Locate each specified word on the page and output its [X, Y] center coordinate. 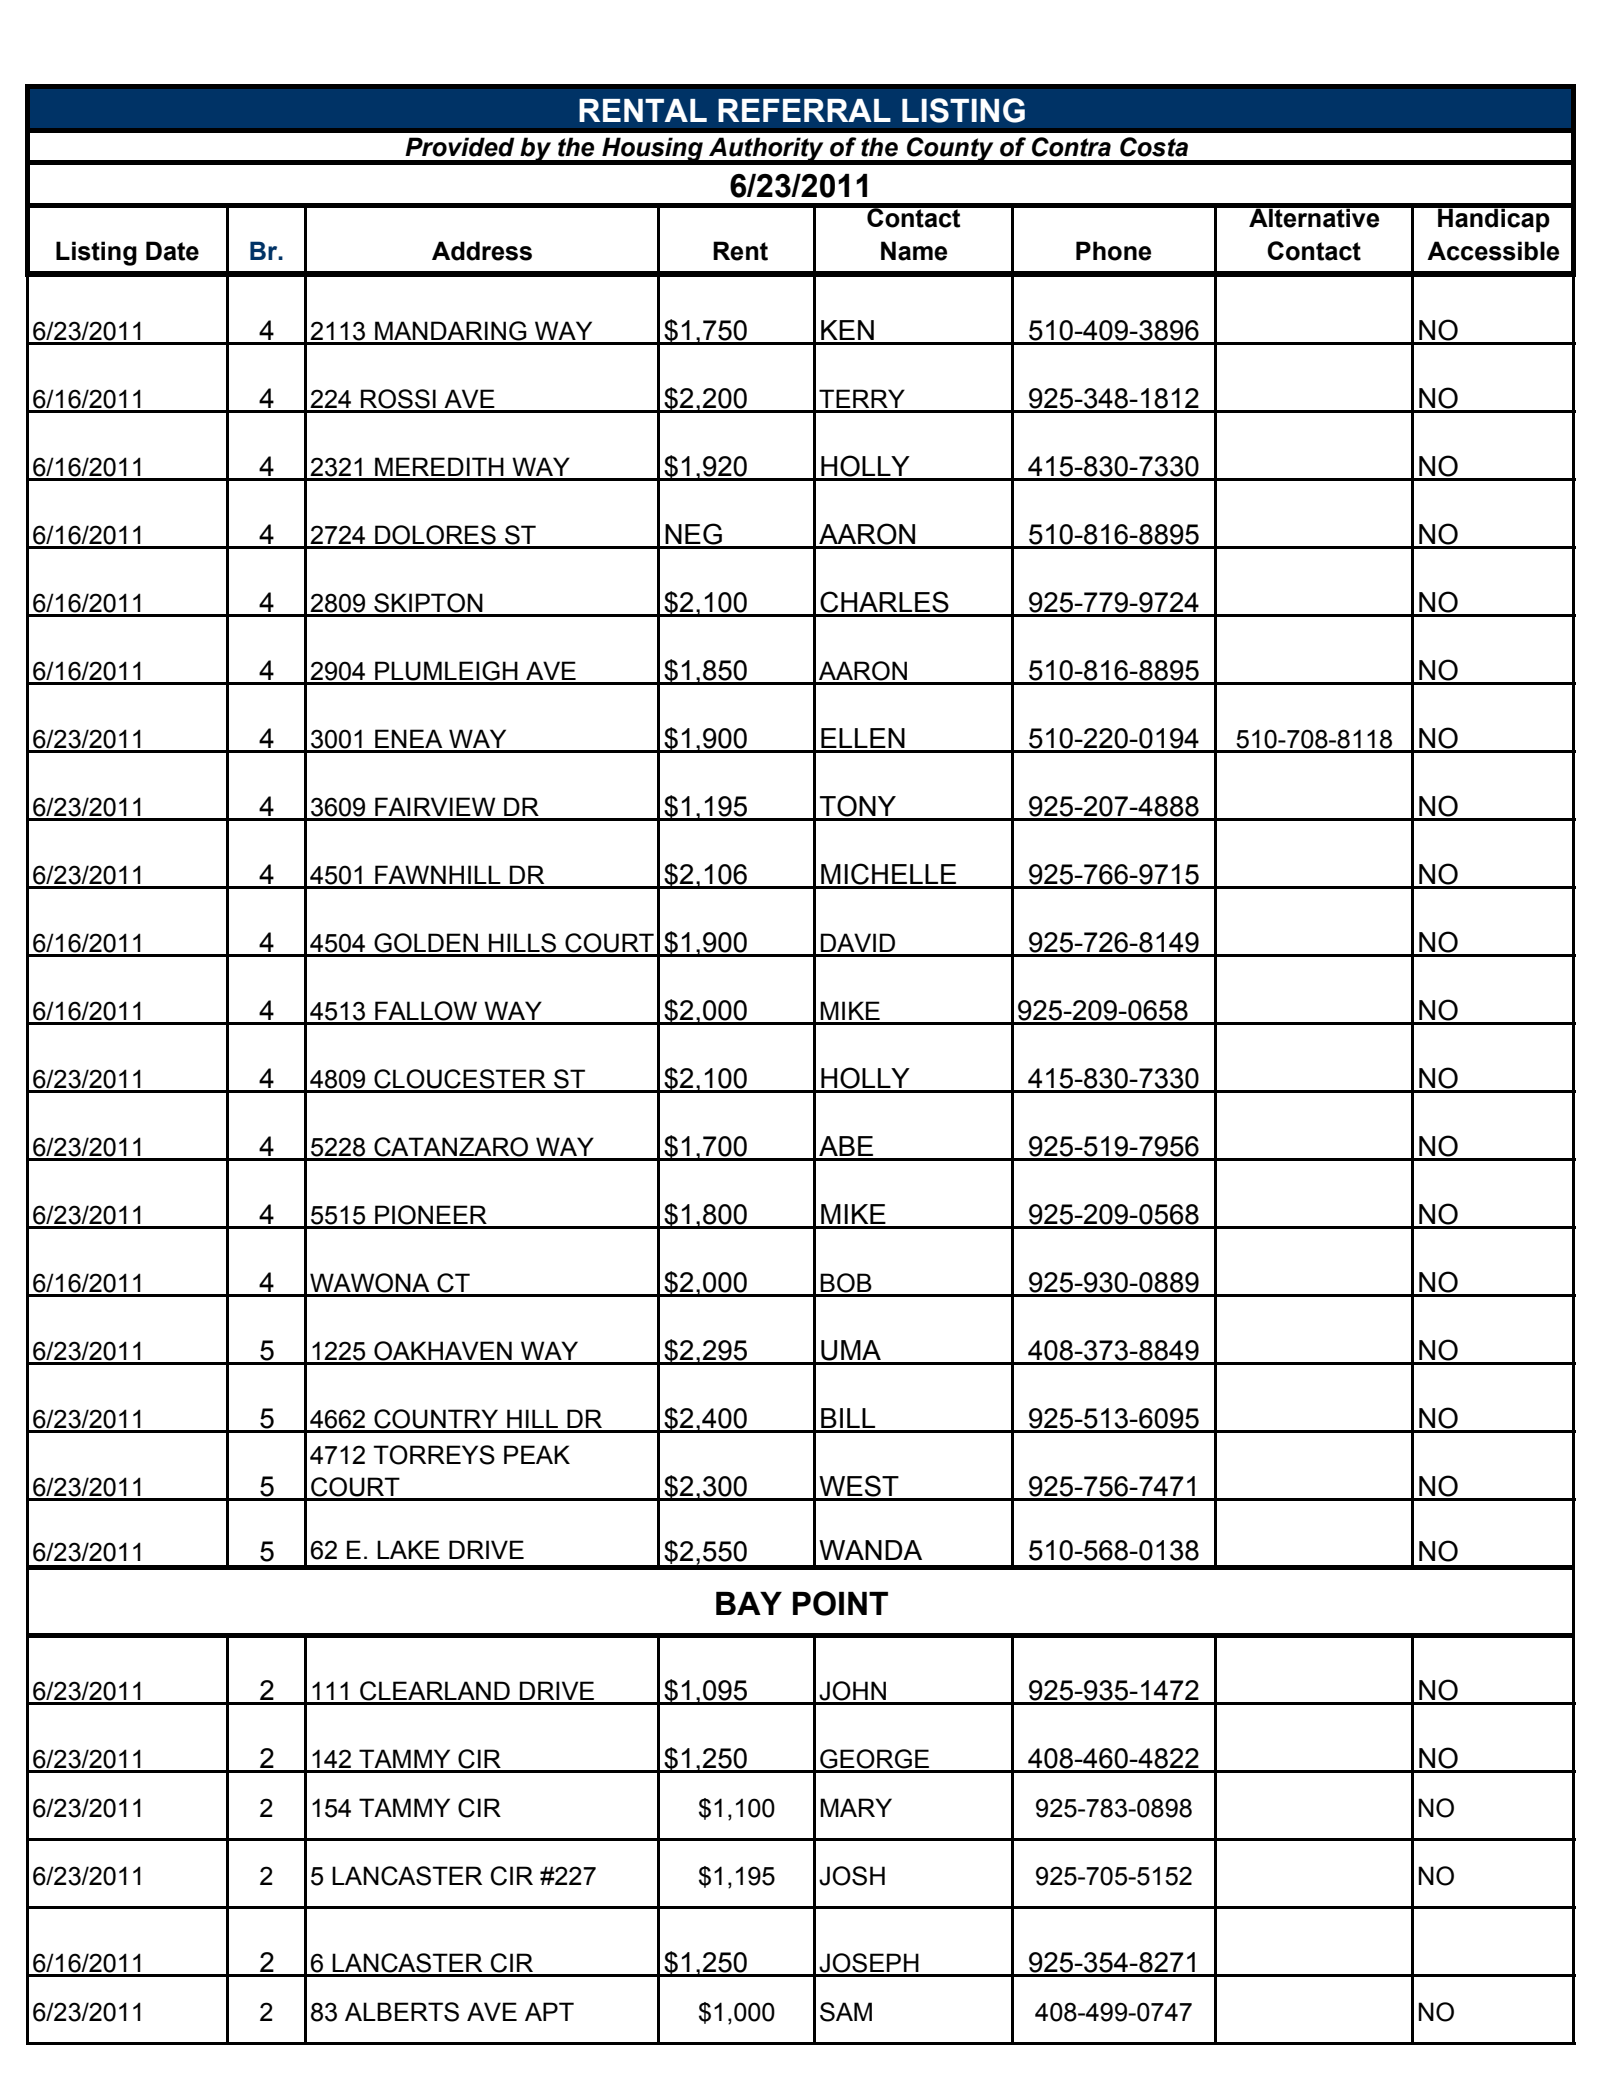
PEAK [537, 1454]
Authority [766, 150]
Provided [460, 147]
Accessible [1493, 251]
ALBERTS [402, 2012]
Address [482, 251]
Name [914, 251]
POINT [840, 1603]
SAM [846, 2012]
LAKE [408, 1549]
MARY [856, 1807]
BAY [749, 1603]
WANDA [870, 1550]
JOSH [852, 1876]
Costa [1154, 147]
